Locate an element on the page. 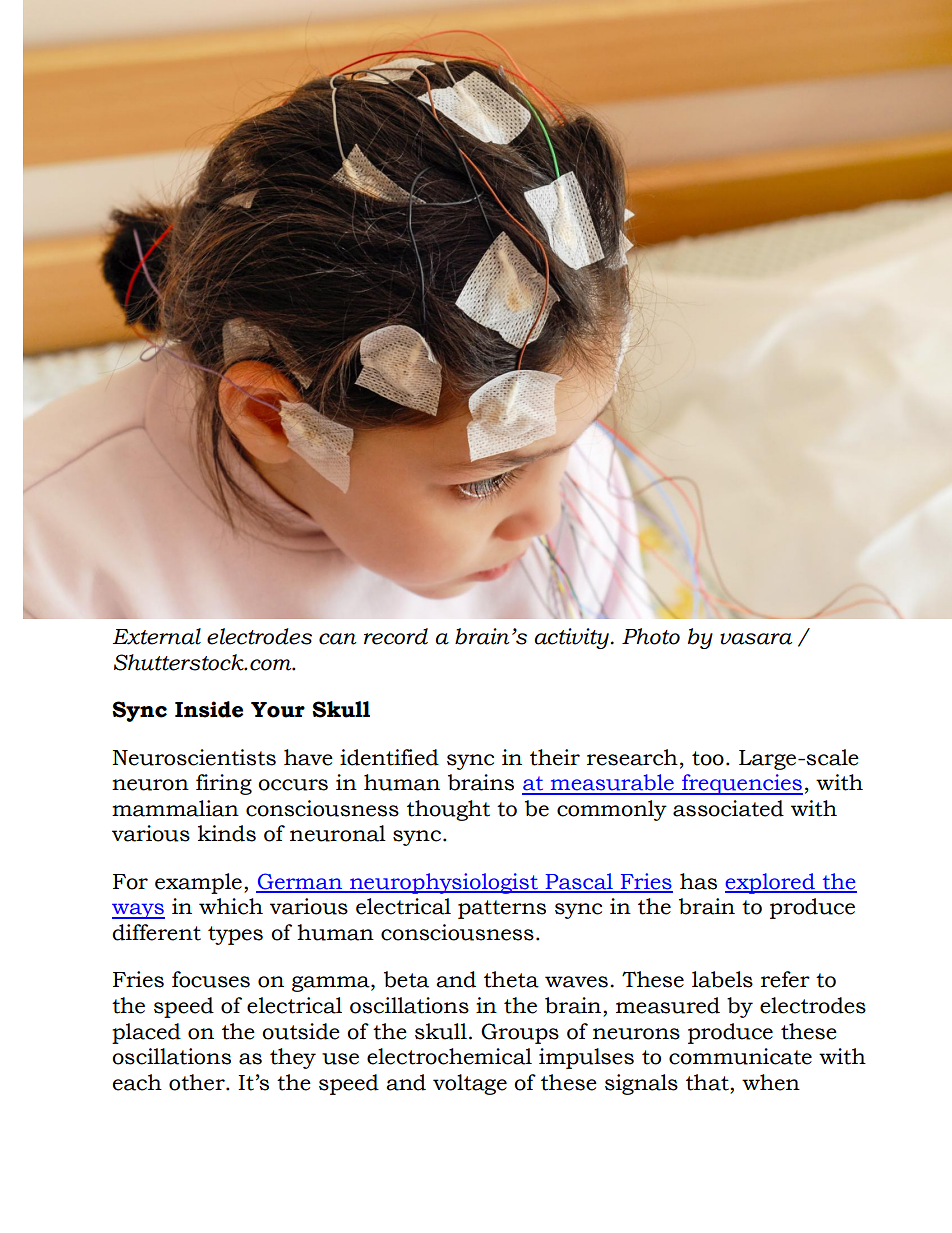 This document has height=1233, width=952. neurophysiologist is located at coordinates (444, 883).
